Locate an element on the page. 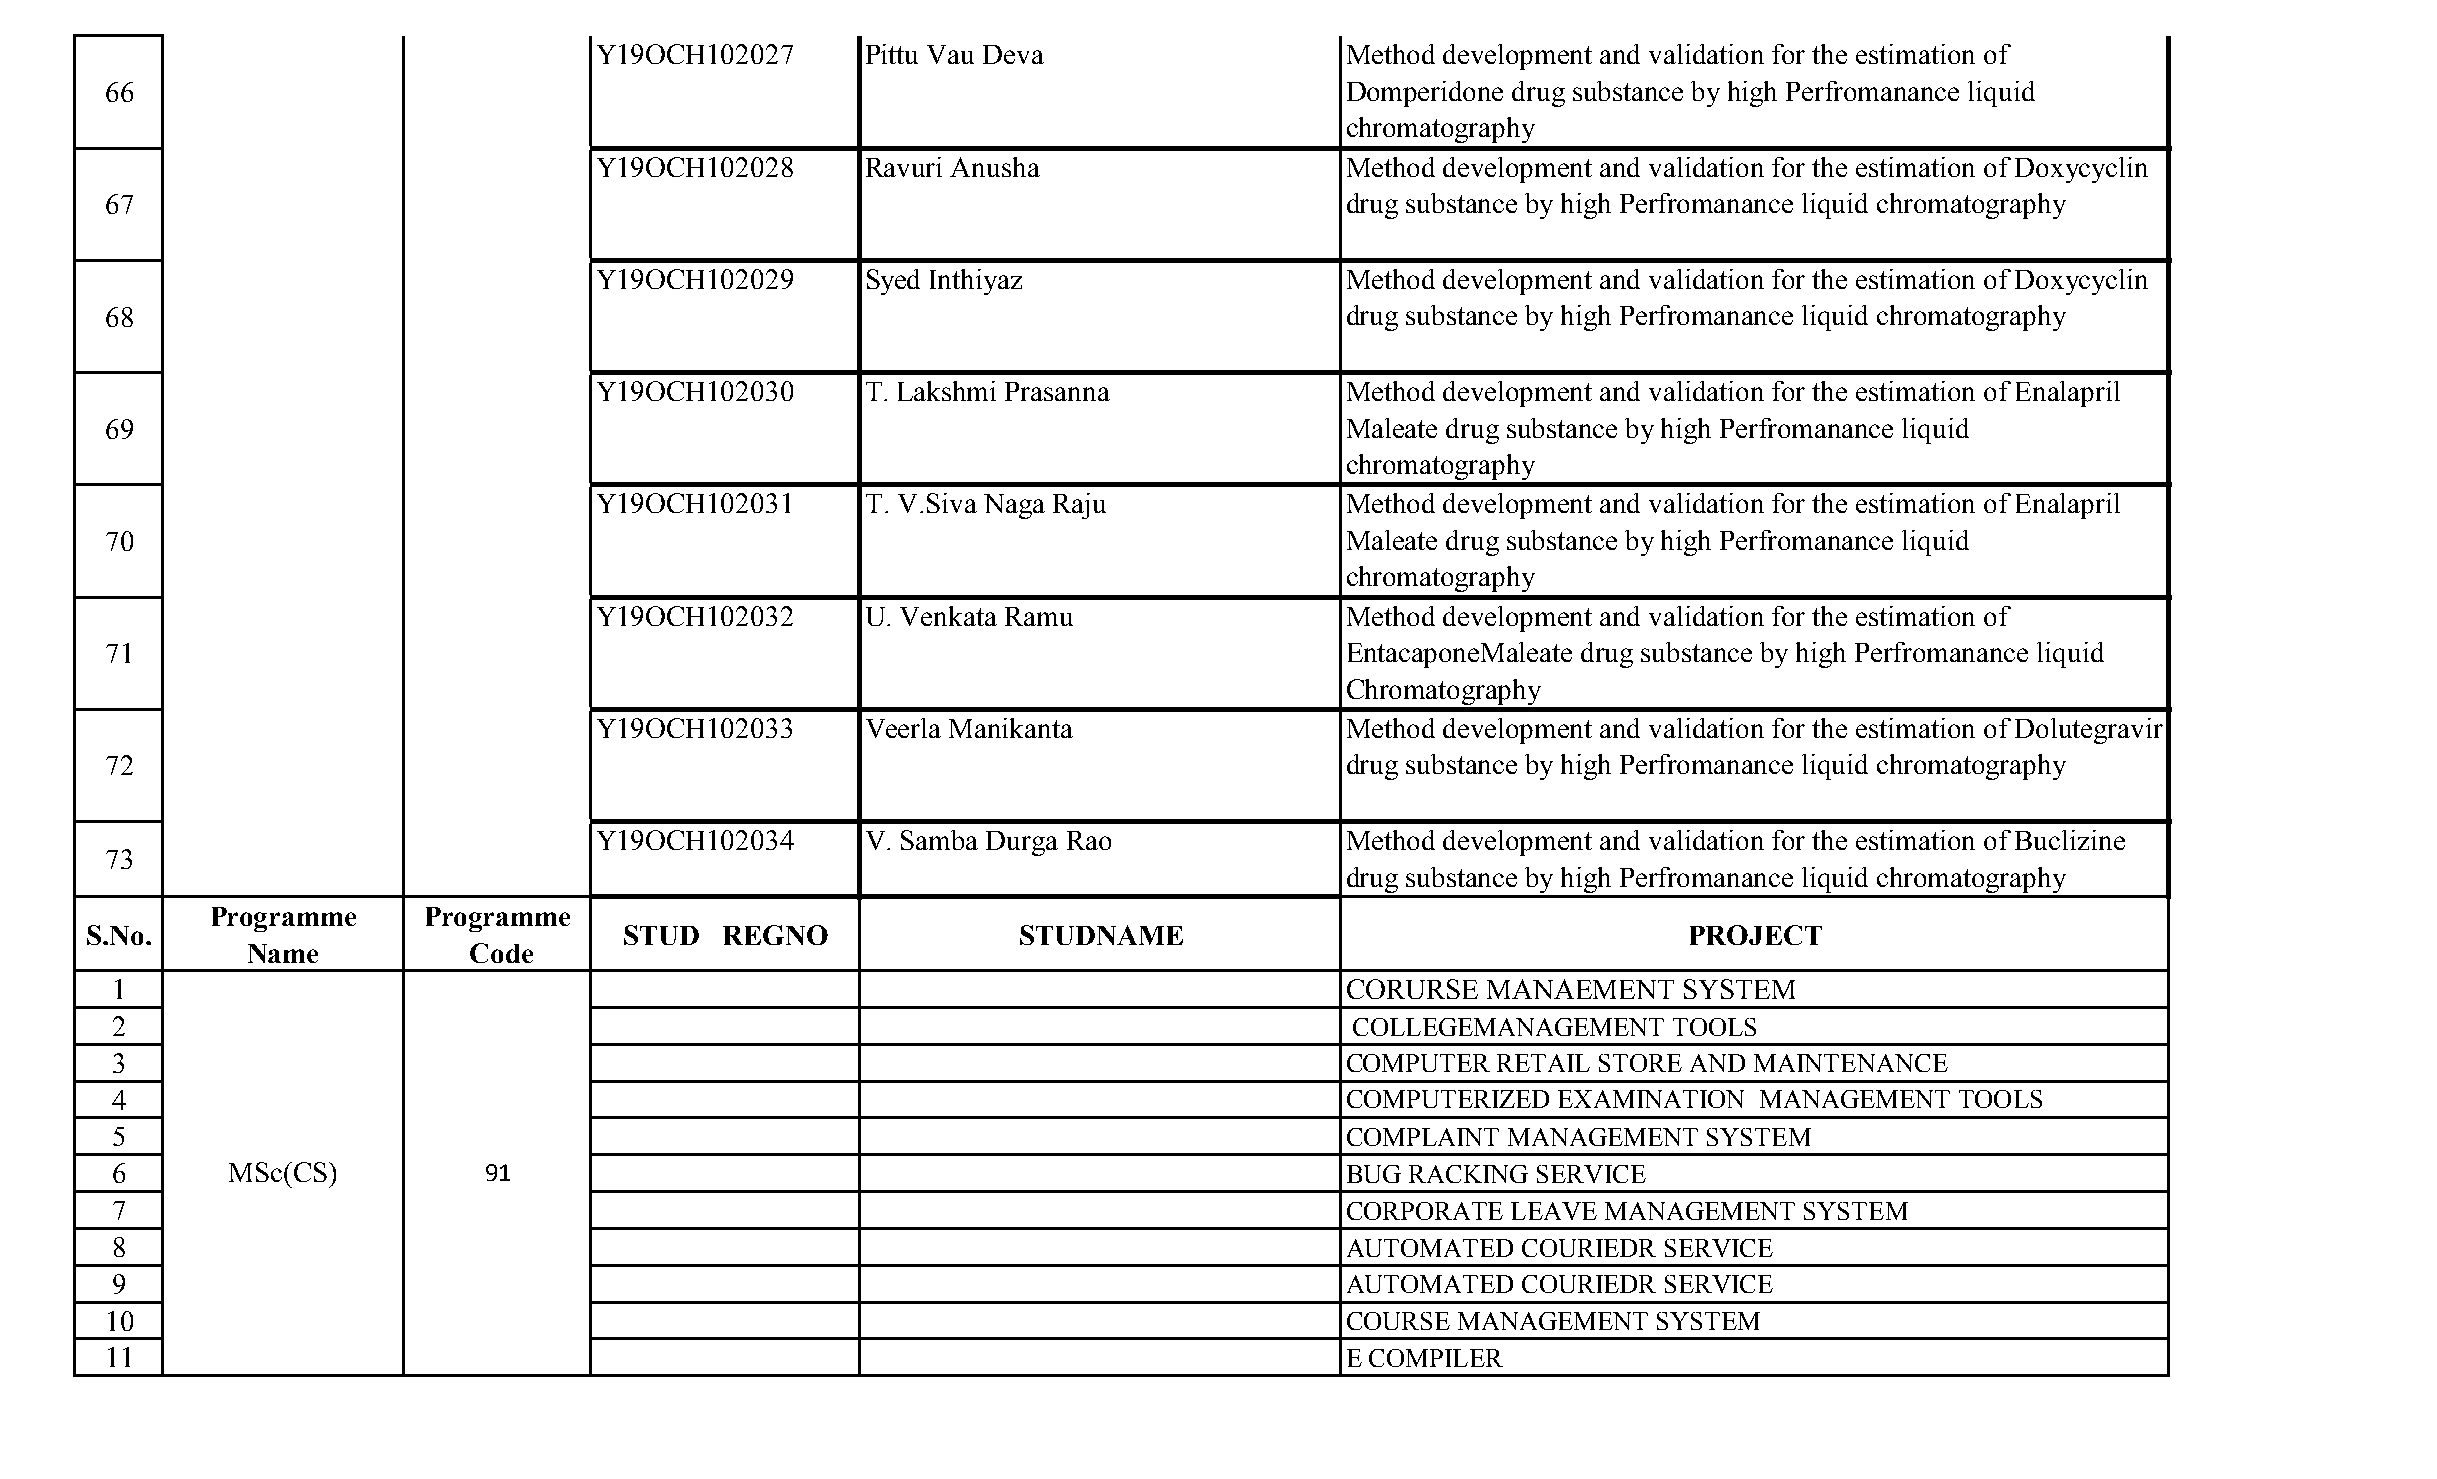  Samba is located at coordinates (939, 840).
